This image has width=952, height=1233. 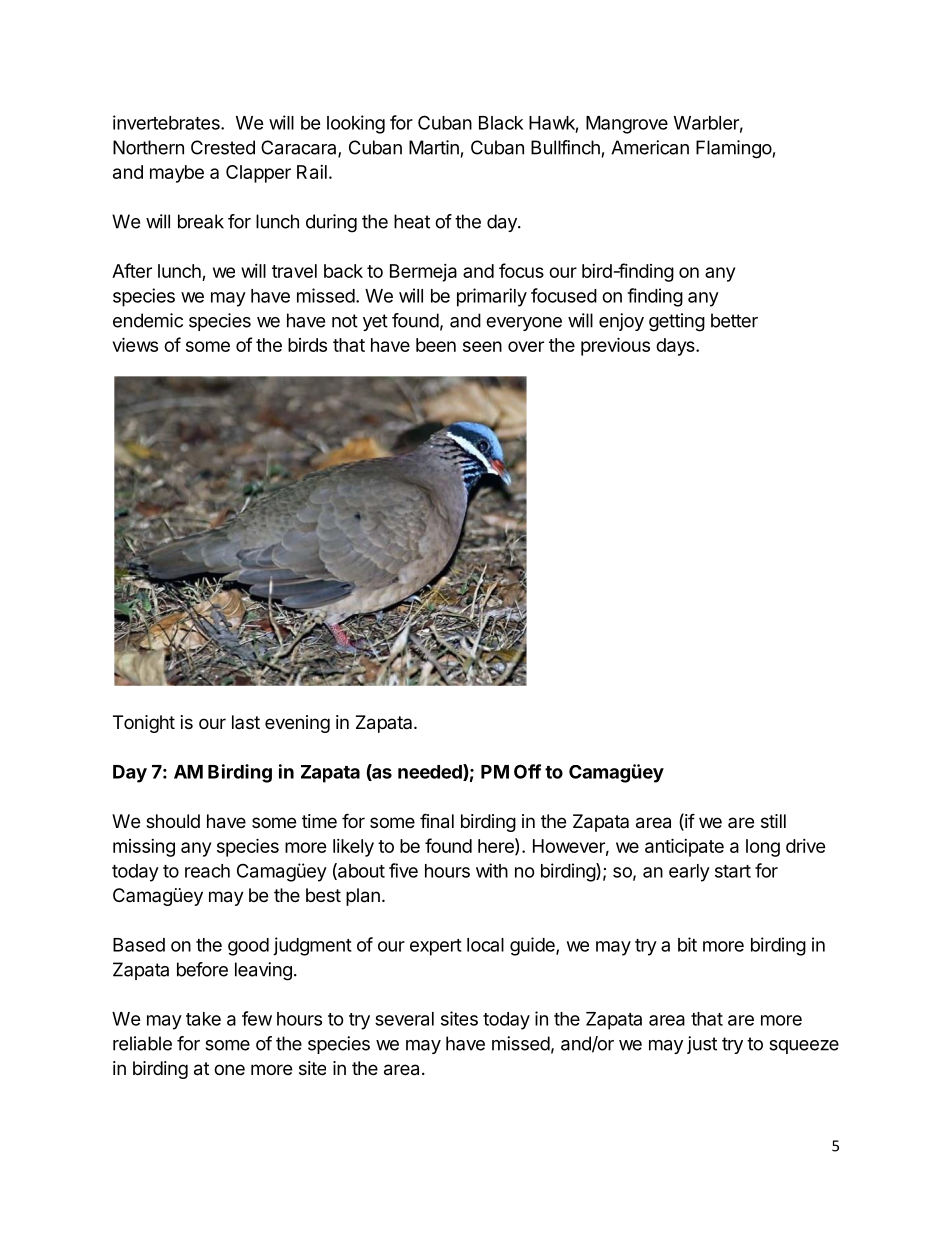 I want to click on Off, so click(x=527, y=771).
